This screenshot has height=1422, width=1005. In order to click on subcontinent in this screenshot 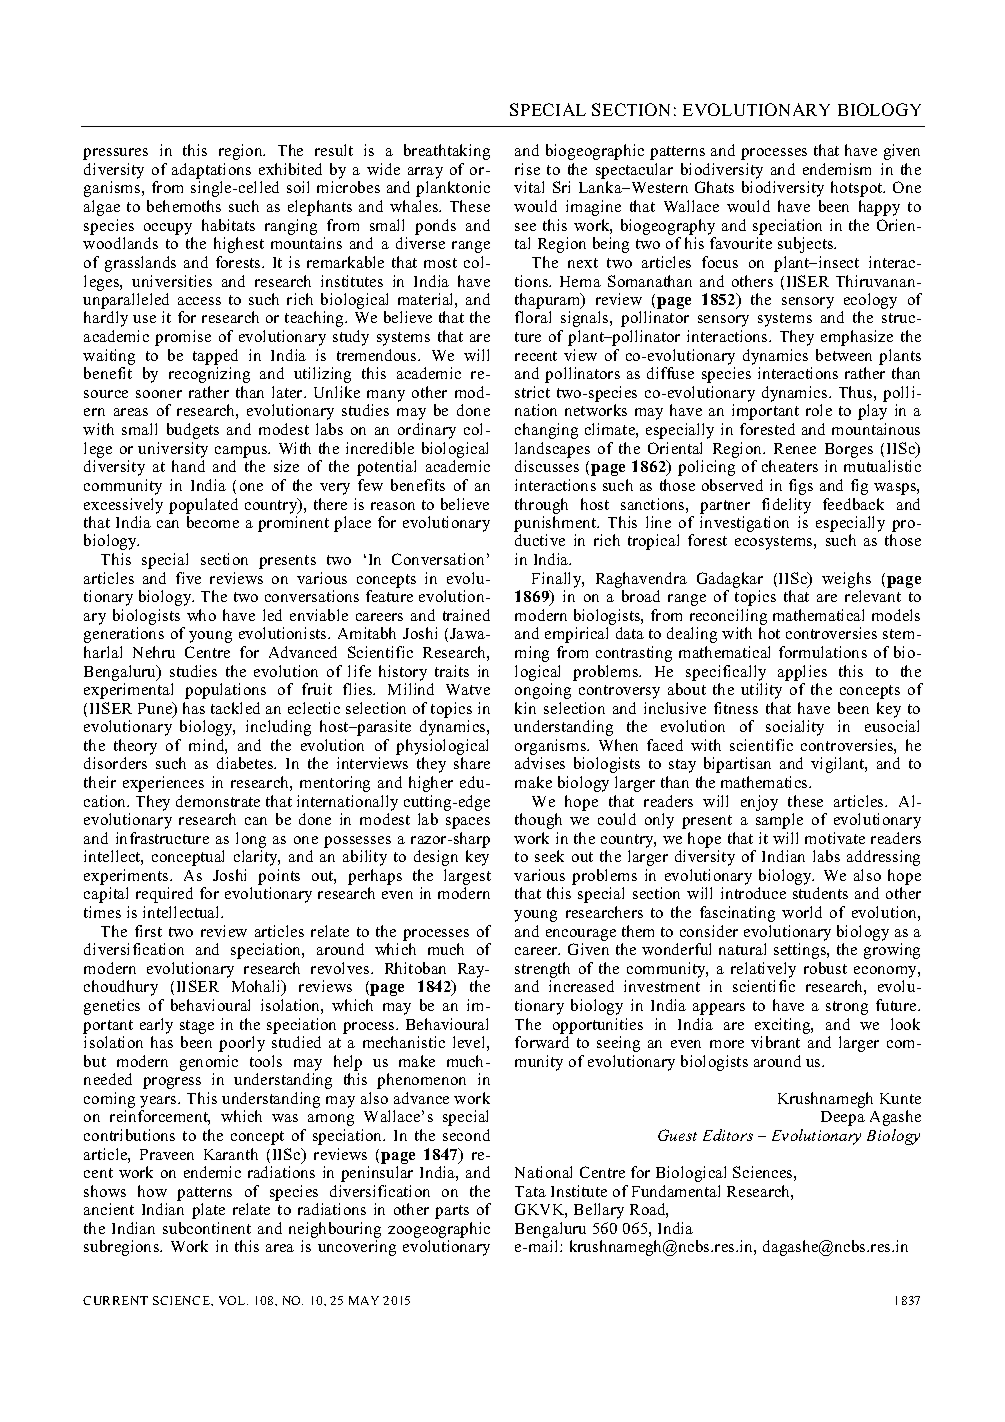, I will do `click(207, 1228)`.
